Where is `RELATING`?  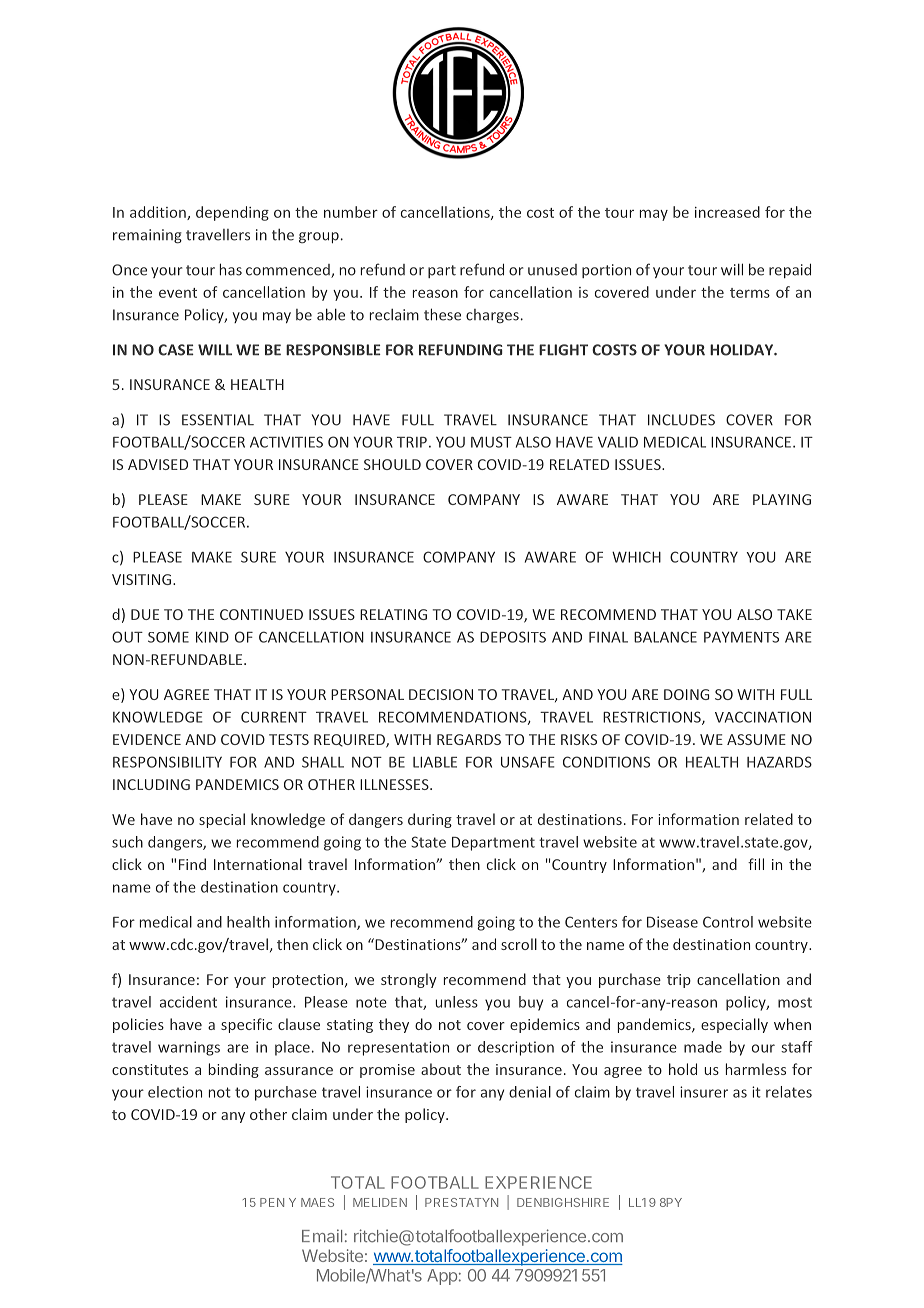
RELATING is located at coordinates (393, 614).
